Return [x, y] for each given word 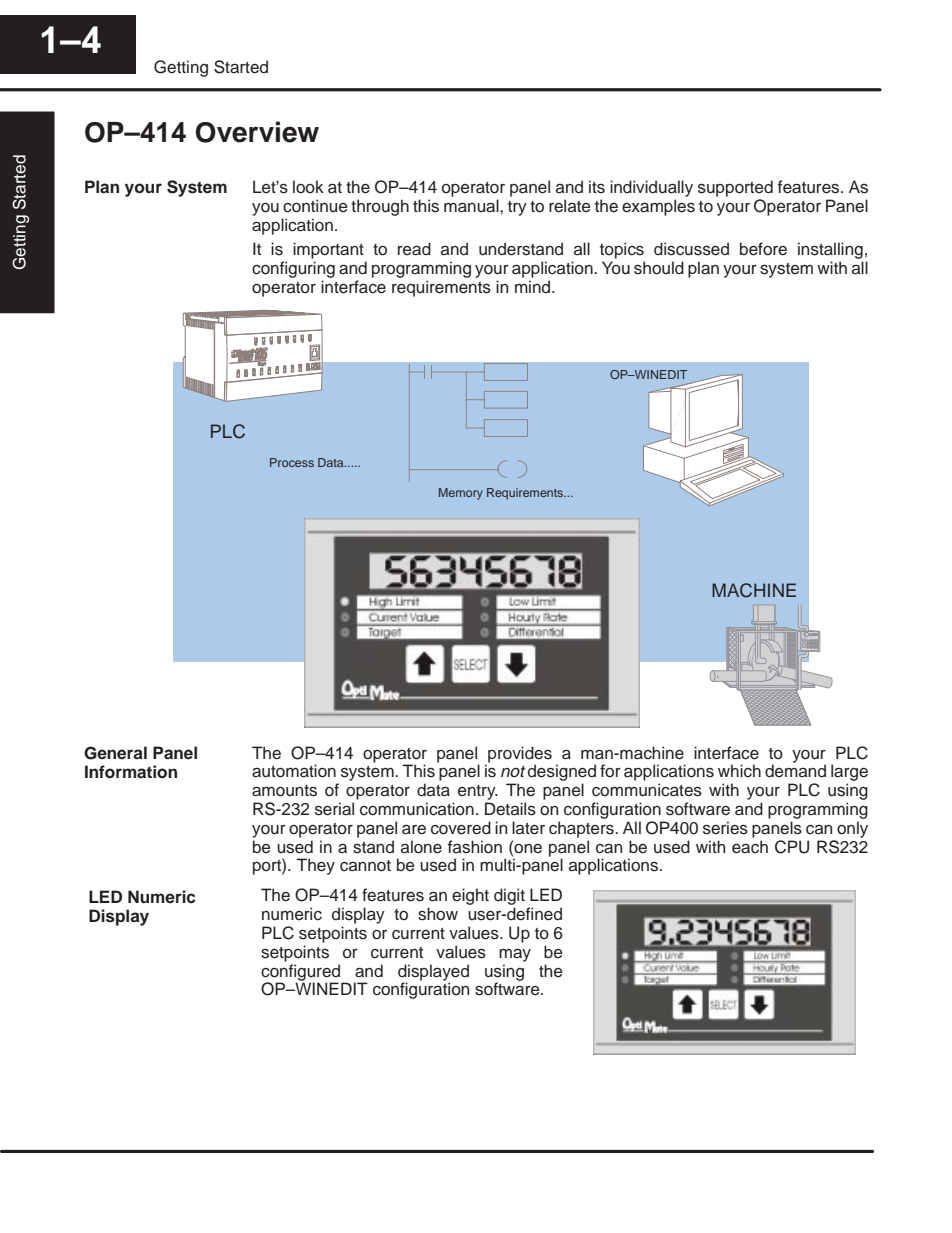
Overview [257, 132]
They [315, 866]
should [659, 268]
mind [534, 286]
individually [651, 188]
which [739, 771]
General [115, 753]
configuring [293, 269]
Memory [461, 494]
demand [795, 771]
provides [519, 755]
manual [472, 206]
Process [292, 462]
